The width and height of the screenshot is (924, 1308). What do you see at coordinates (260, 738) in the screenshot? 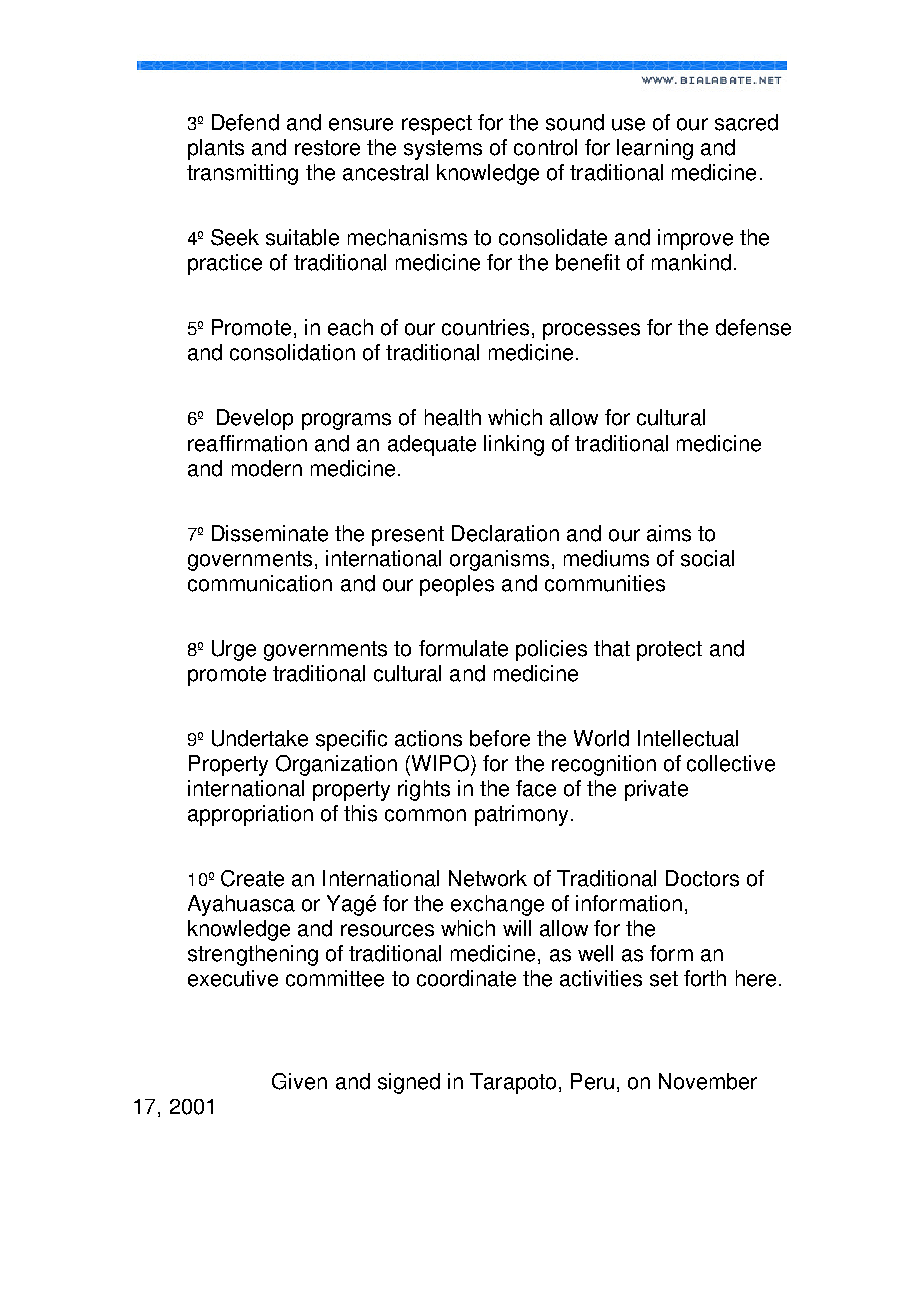
I see `Undertake` at bounding box center [260, 738].
